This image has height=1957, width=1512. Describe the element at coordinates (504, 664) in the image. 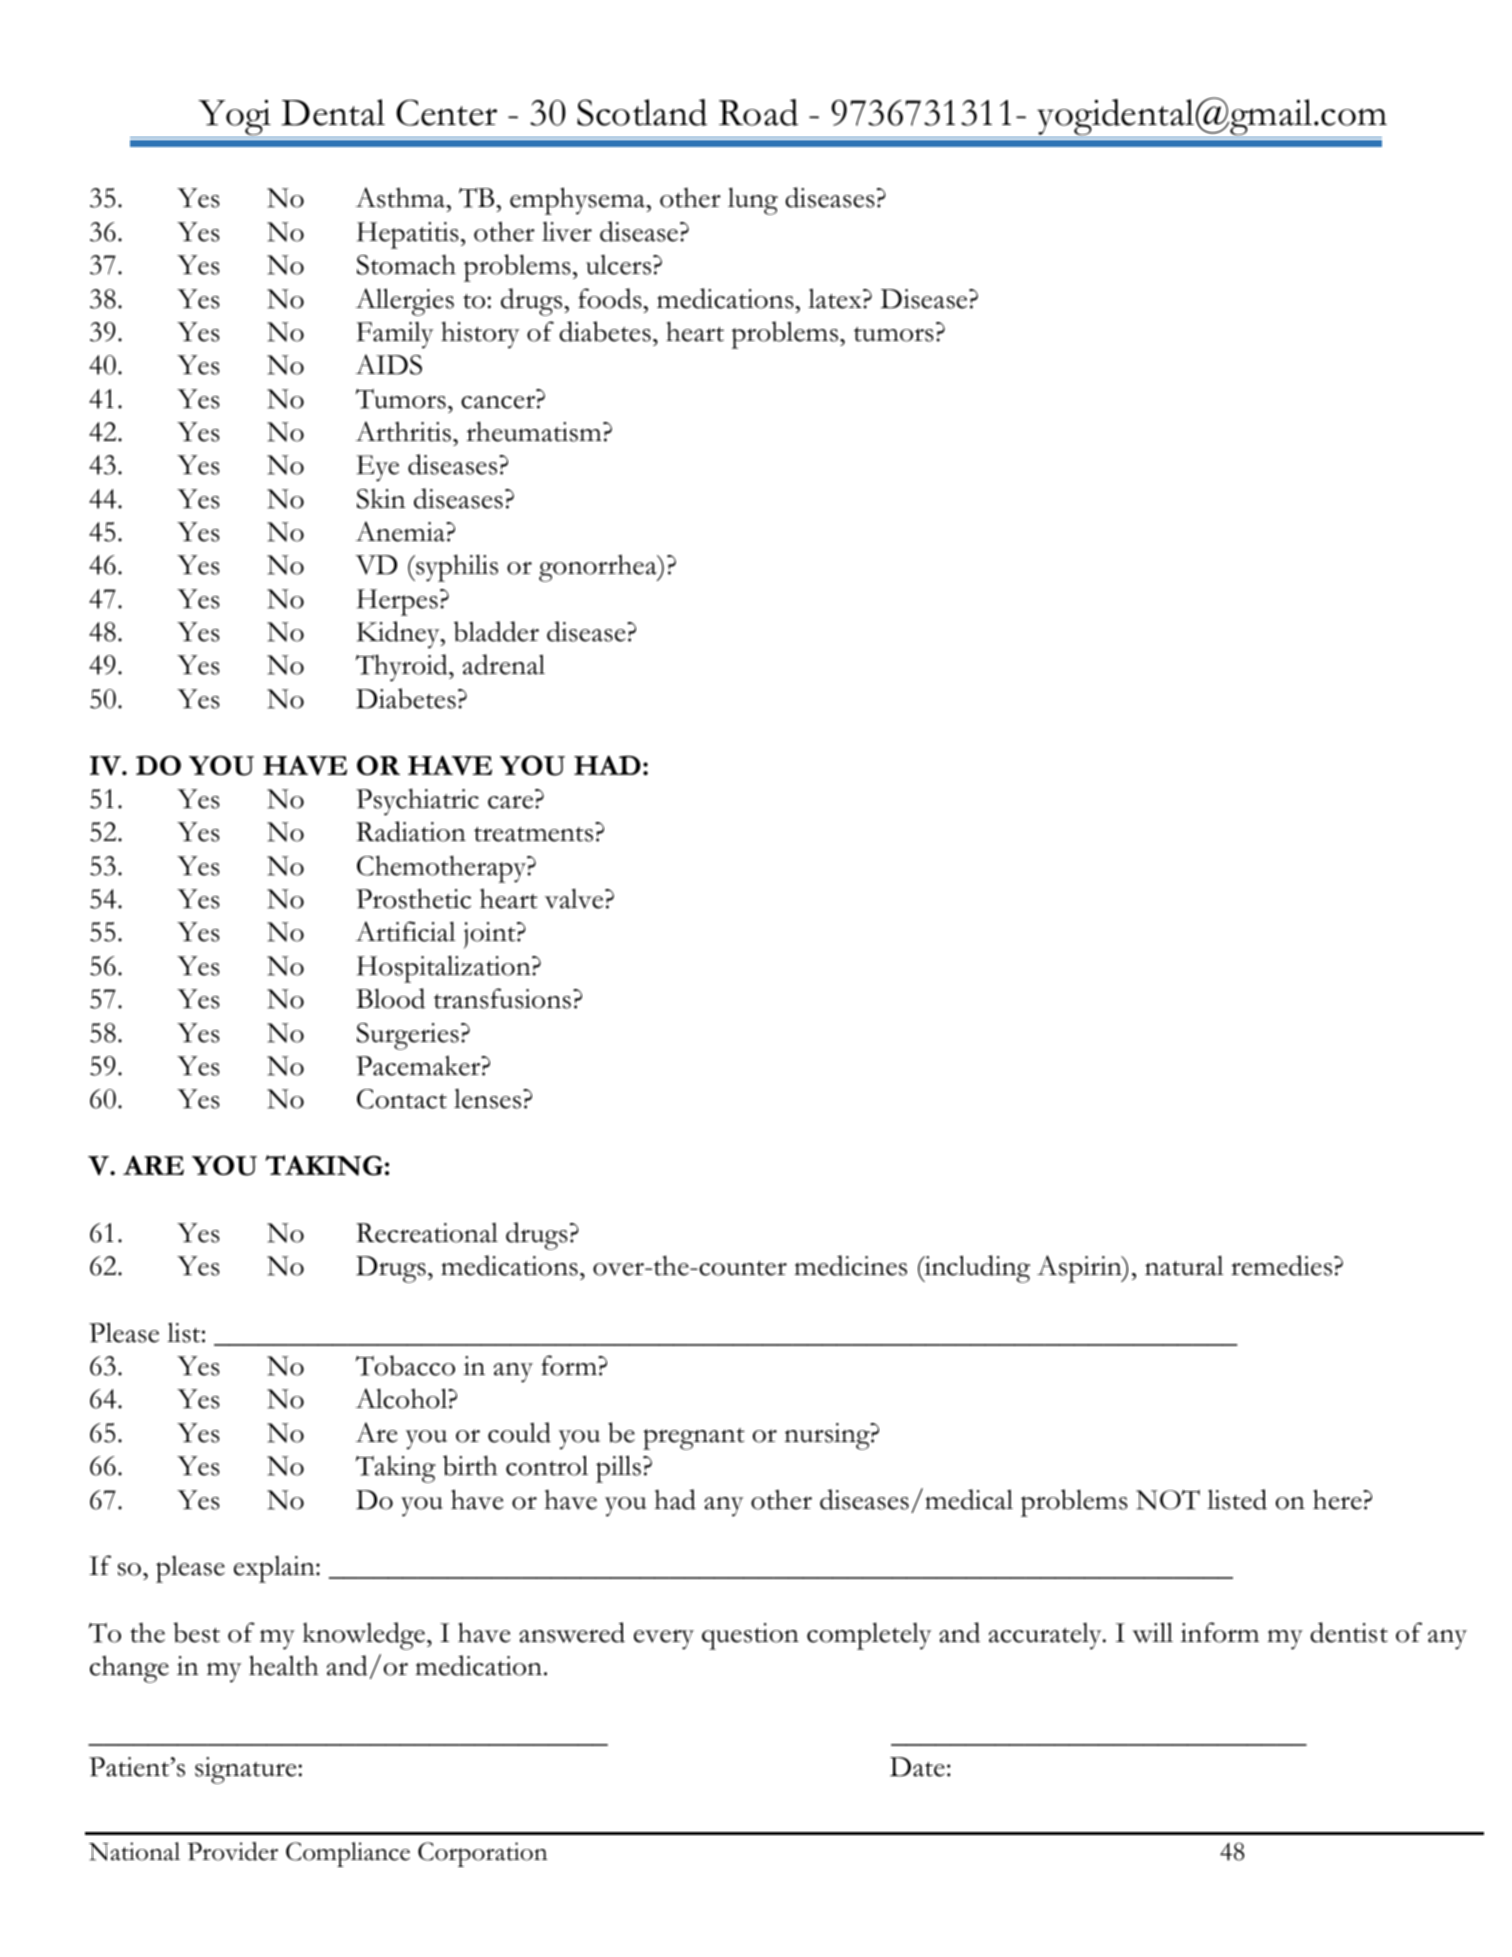

I see `adrenal` at that location.
